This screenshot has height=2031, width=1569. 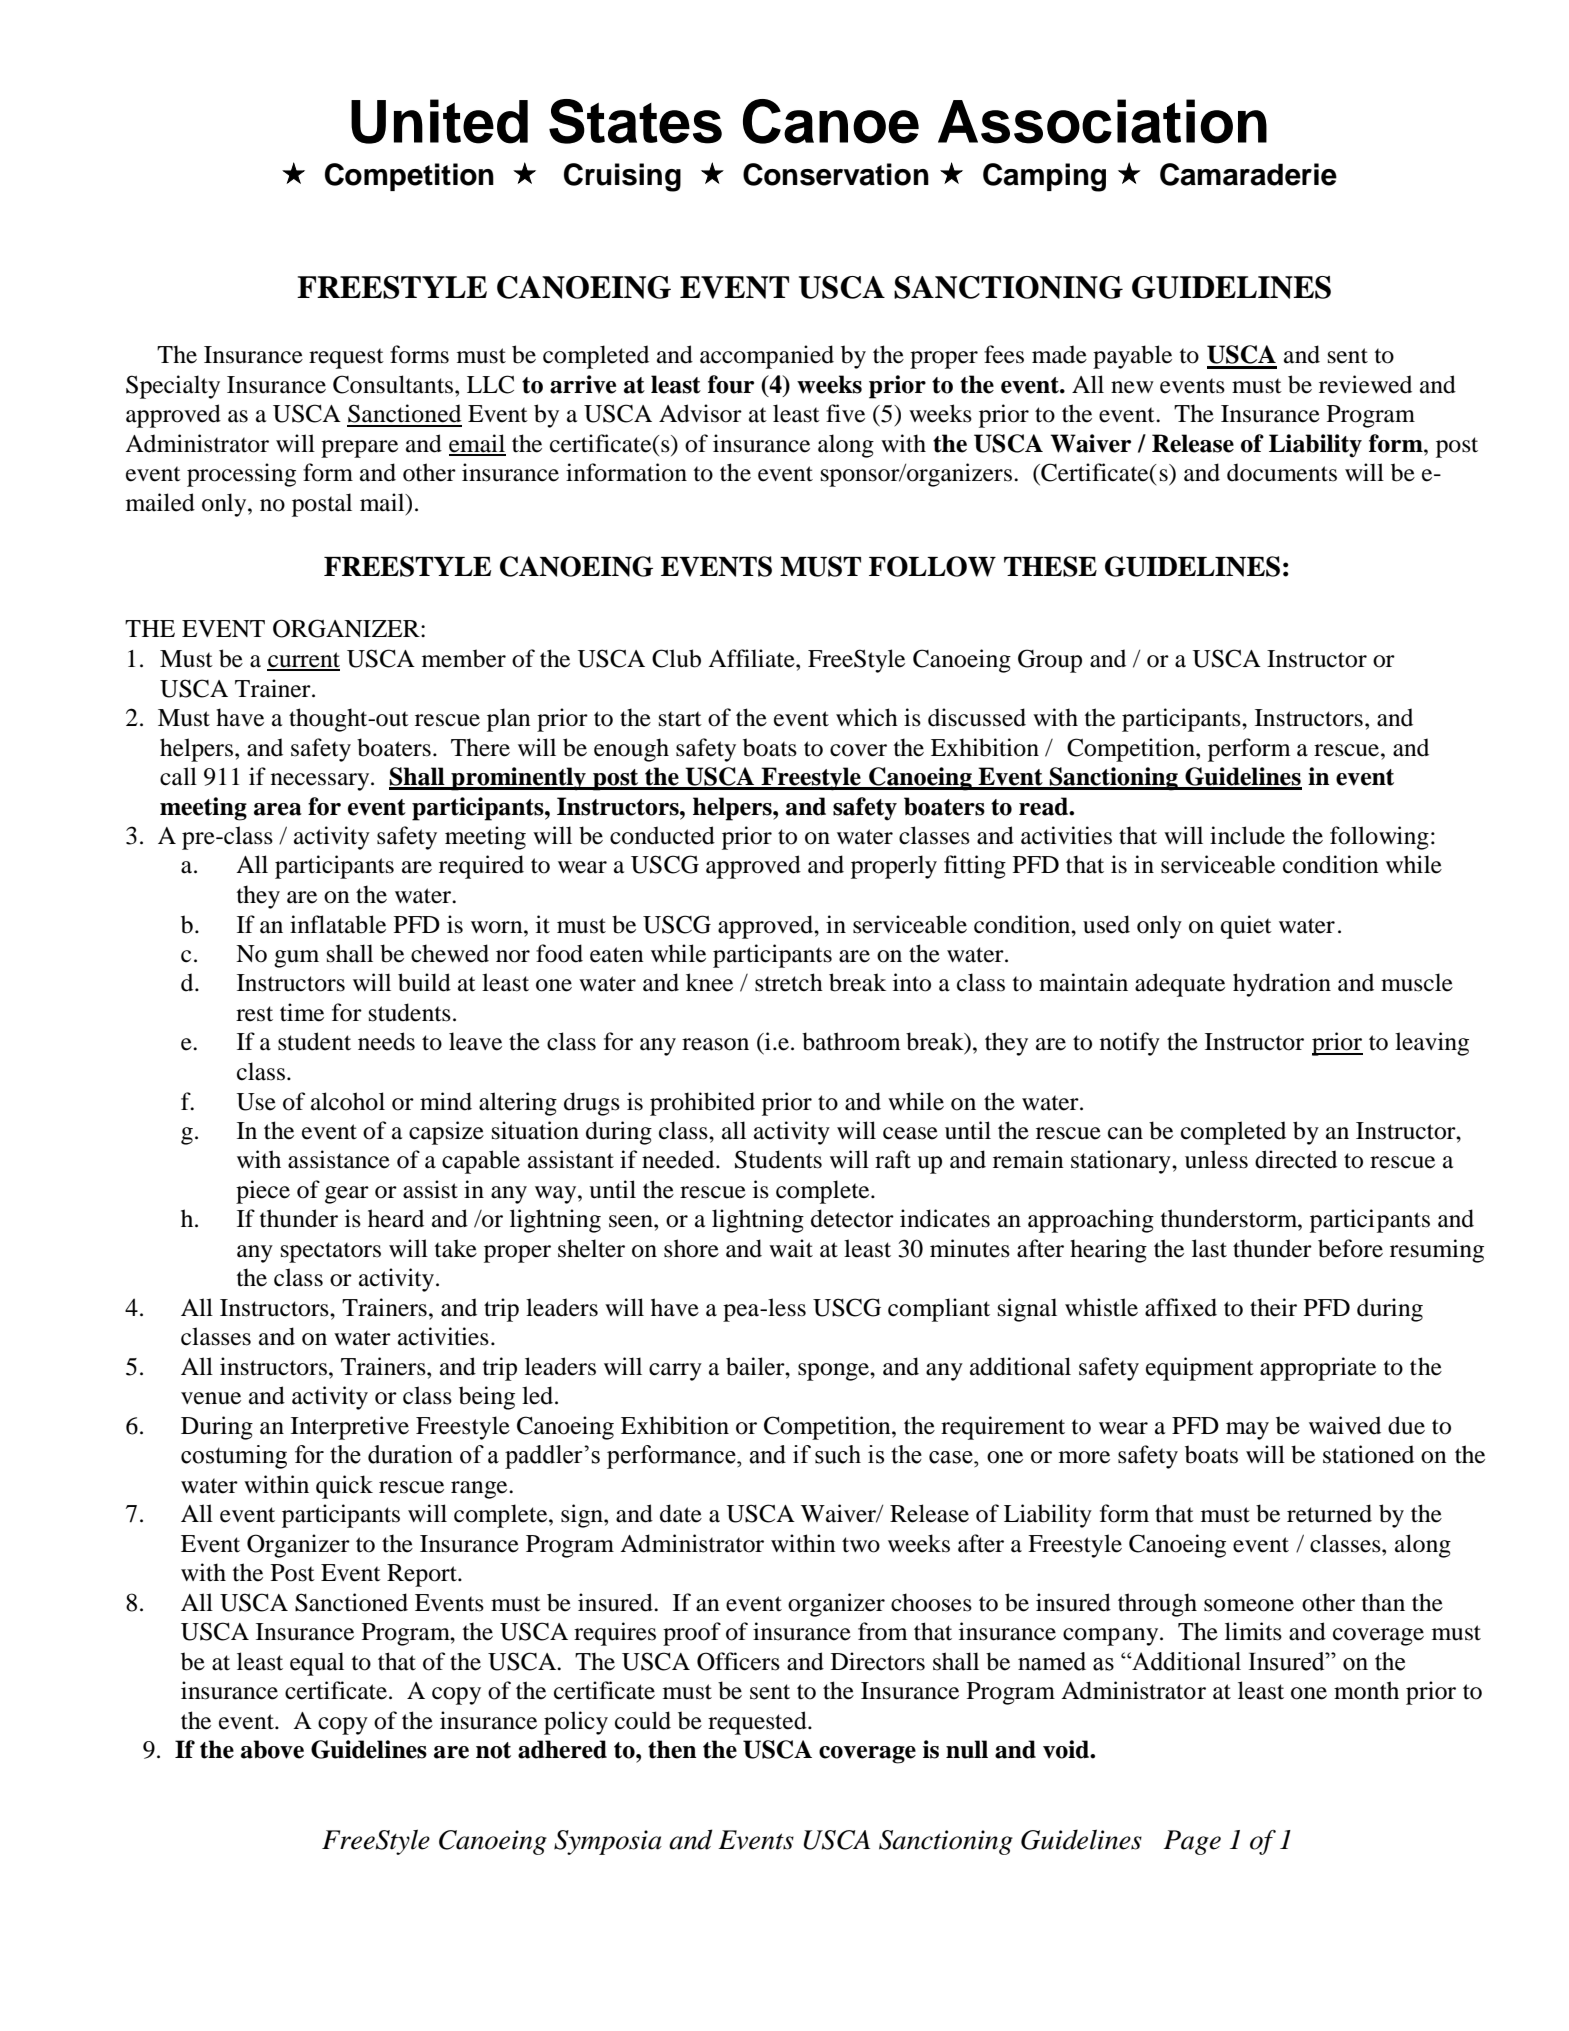 I want to click on hydration, so click(x=1282, y=985).
